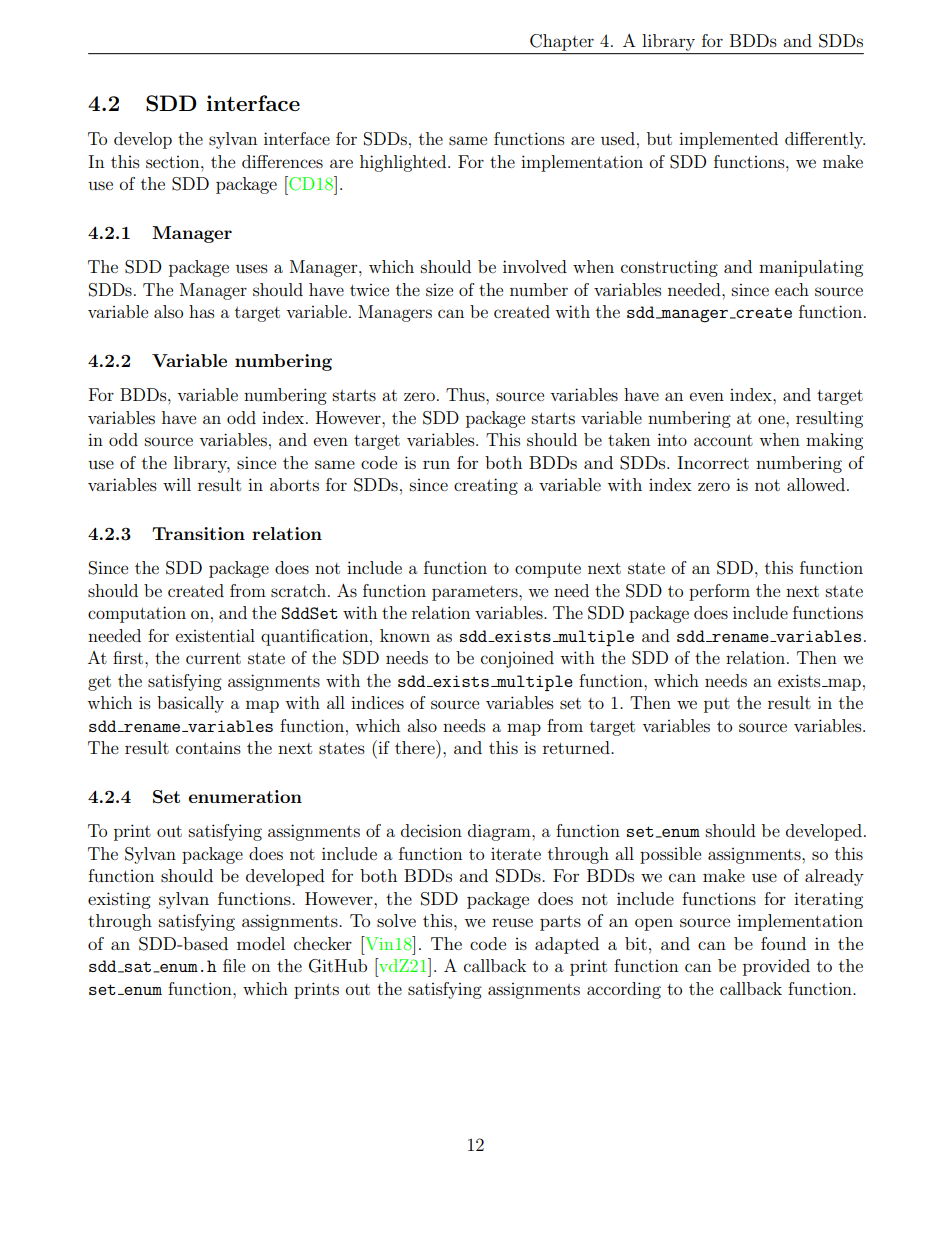 The image size is (952, 1233). What do you see at coordinates (198, 533) in the page?
I see `Transition` at bounding box center [198, 533].
